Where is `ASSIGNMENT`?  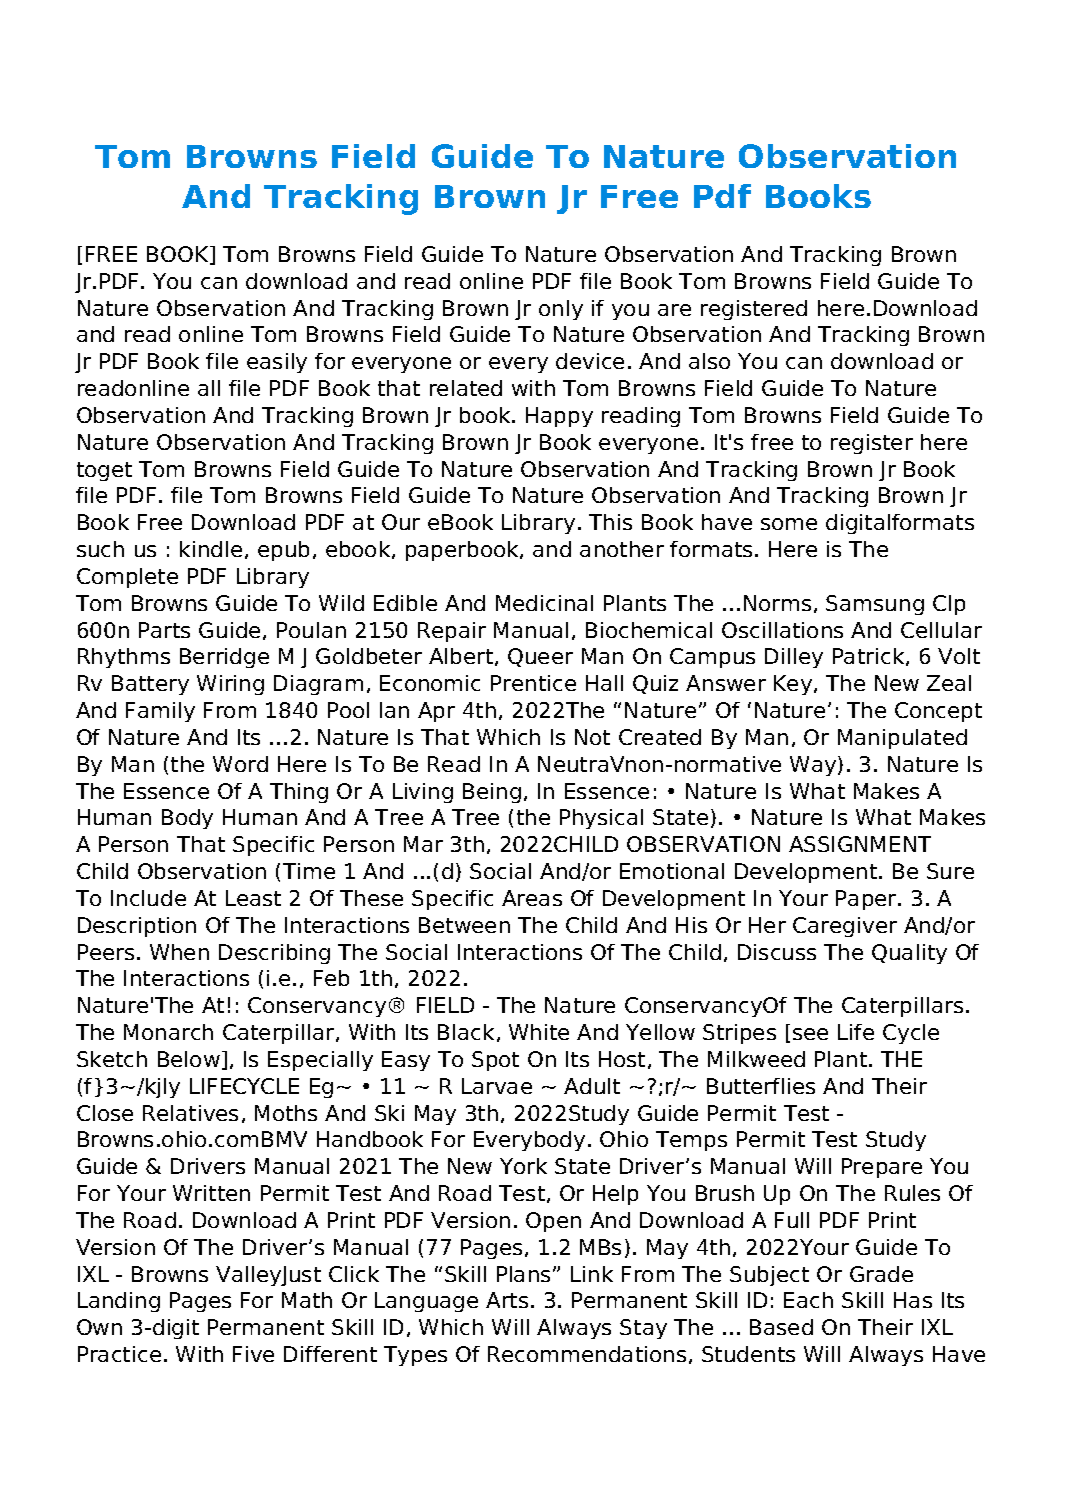
ASSIGNMENT is located at coordinates (860, 844).
